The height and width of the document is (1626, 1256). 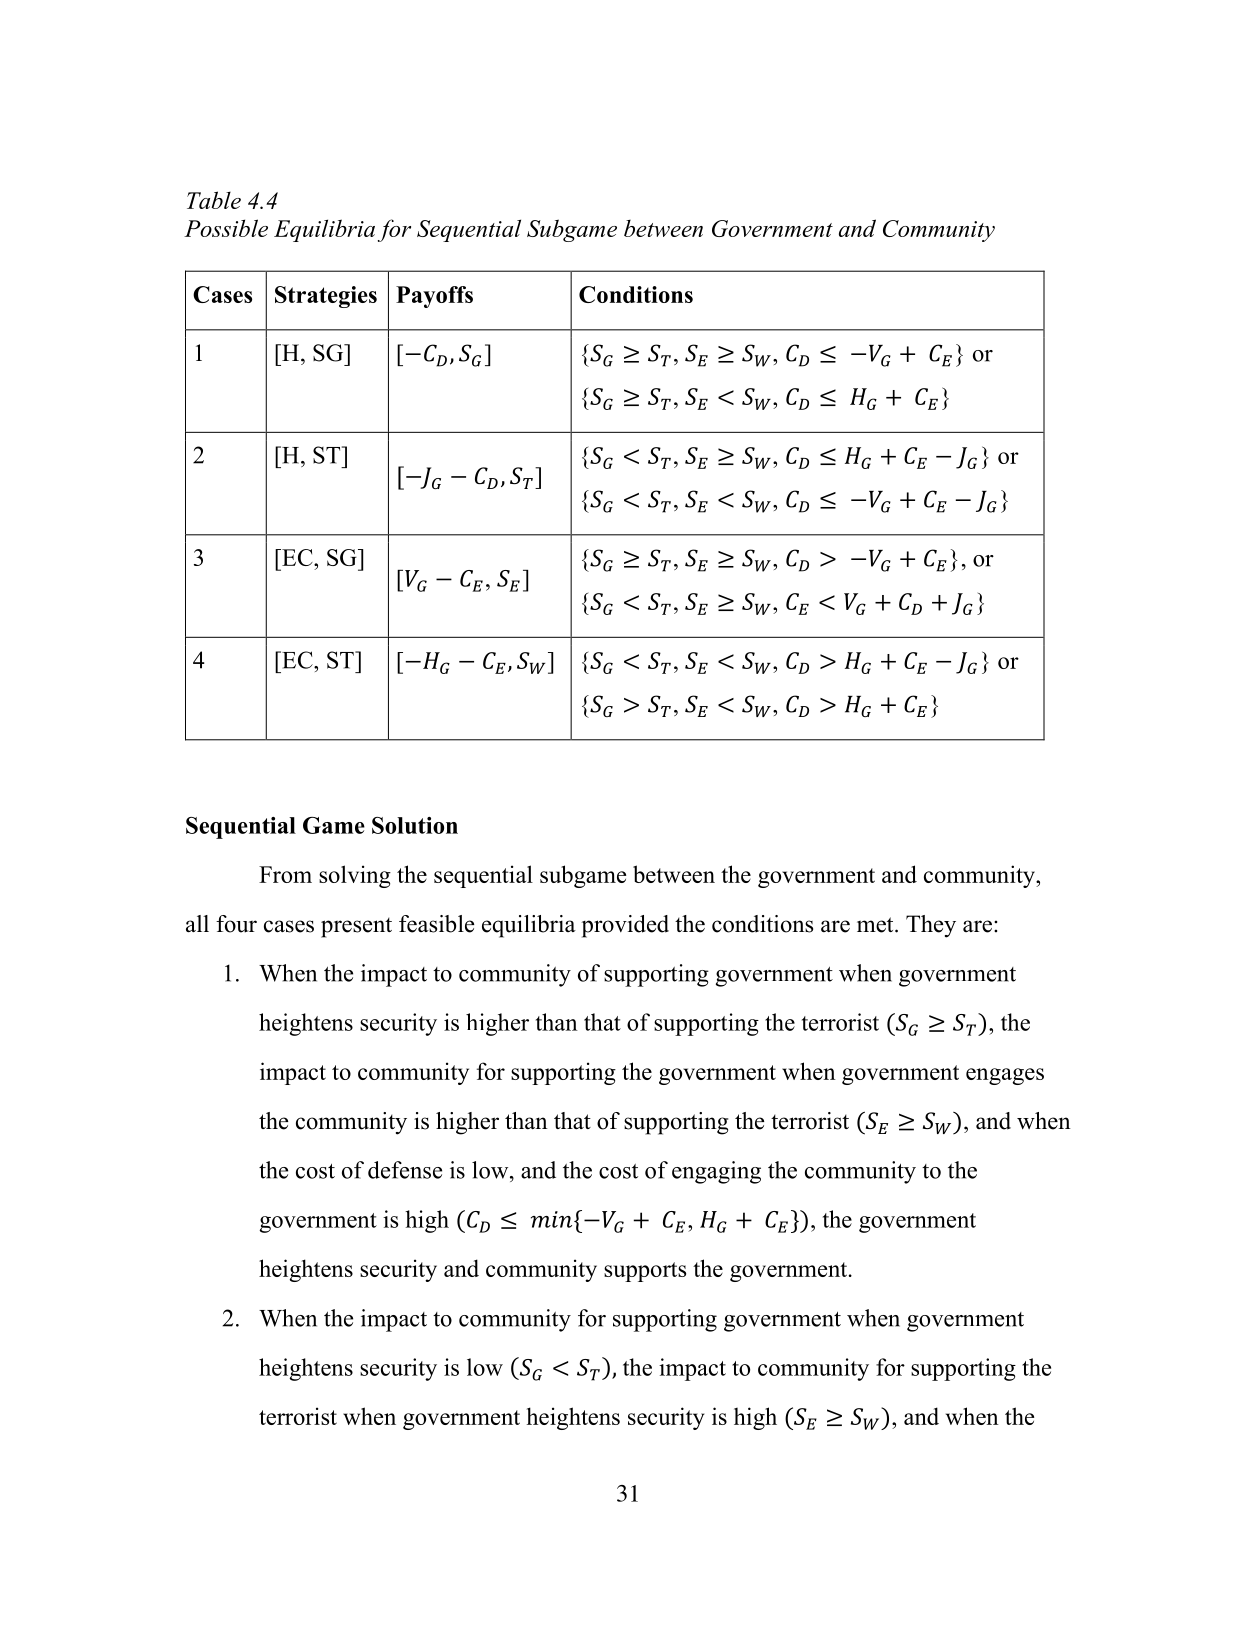 I want to click on engages, so click(x=1005, y=1076).
